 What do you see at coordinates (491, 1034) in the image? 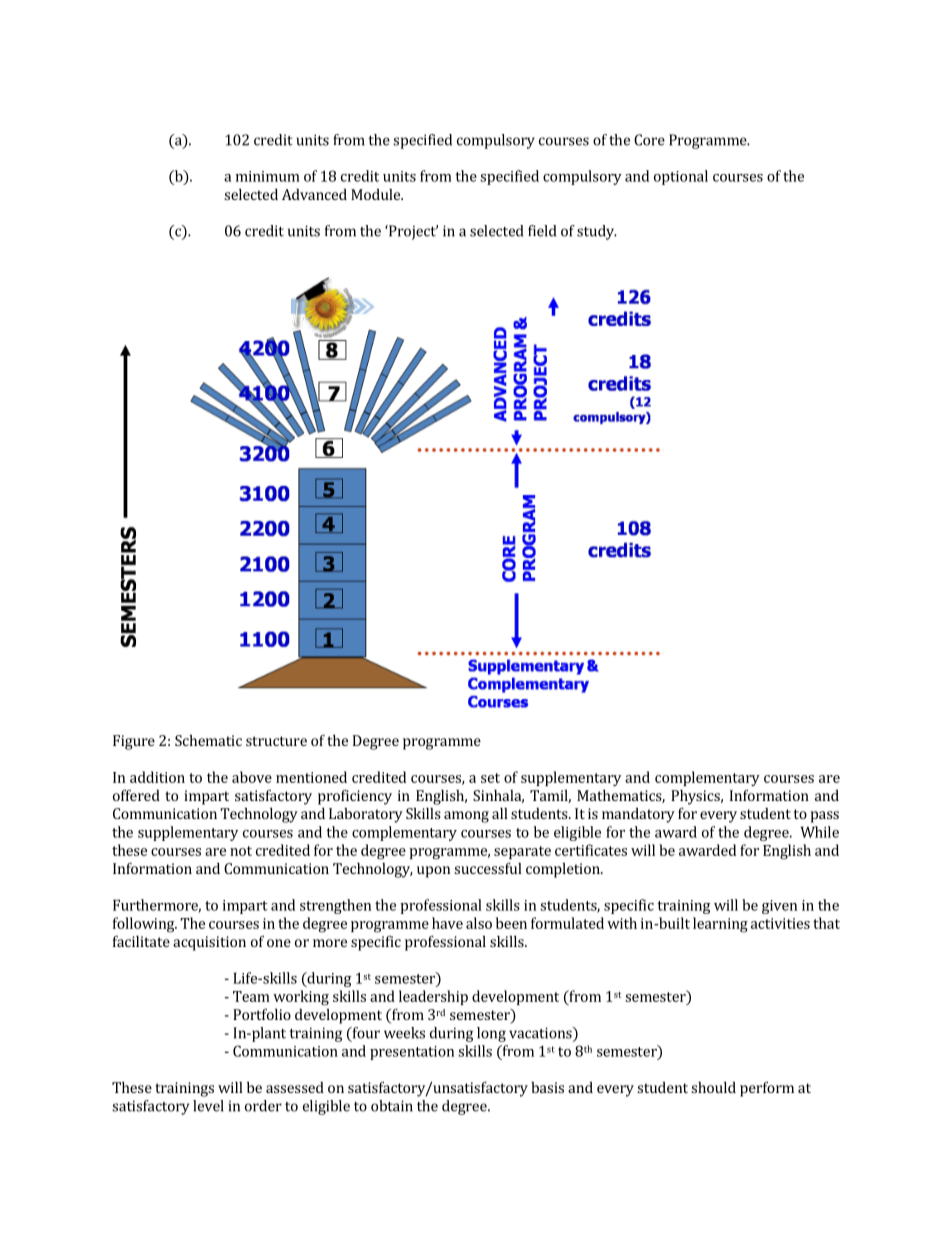
I see `long` at bounding box center [491, 1034].
